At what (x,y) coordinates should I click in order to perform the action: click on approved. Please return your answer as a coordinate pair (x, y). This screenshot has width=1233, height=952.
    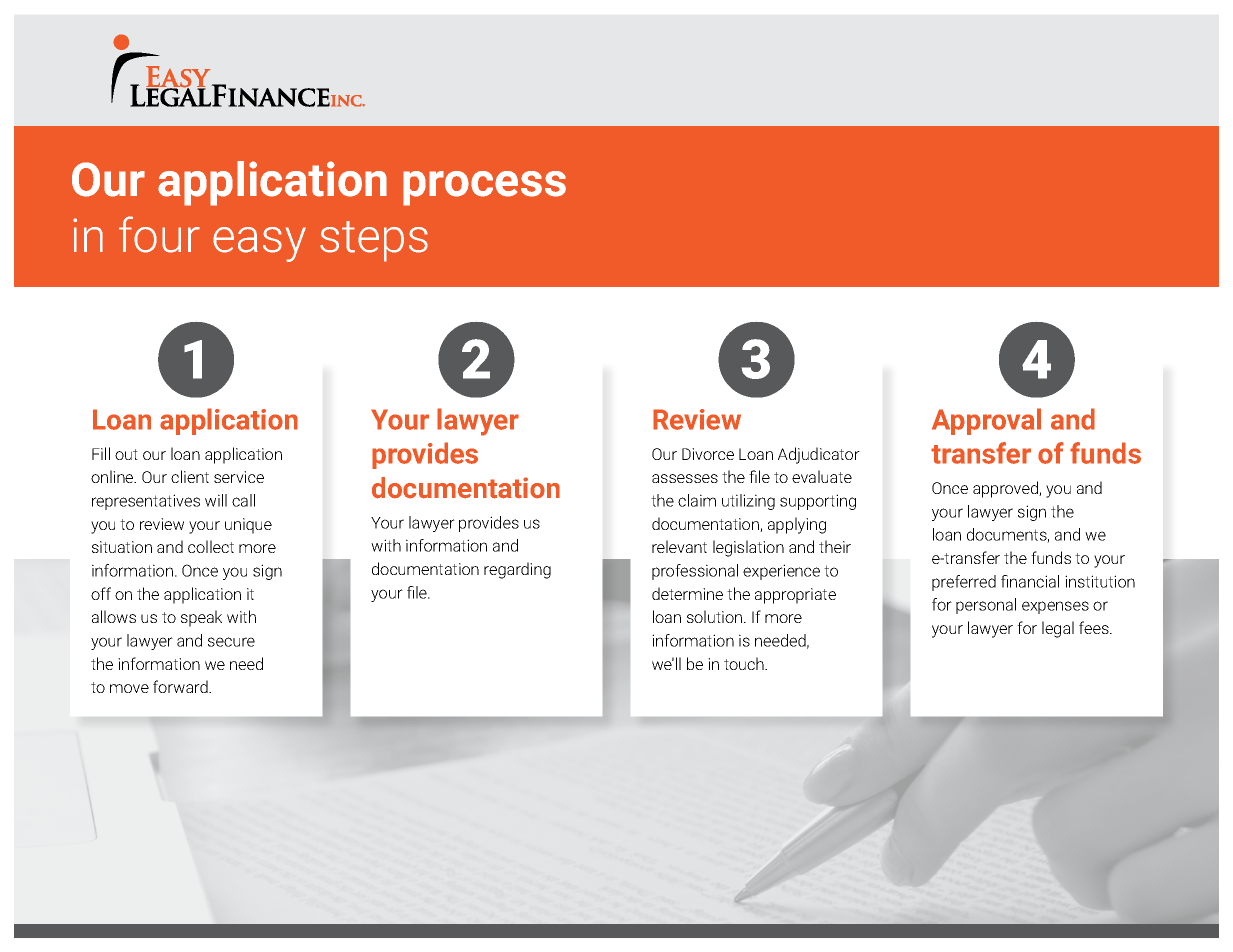
    Looking at the image, I should click on (1006, 489).
